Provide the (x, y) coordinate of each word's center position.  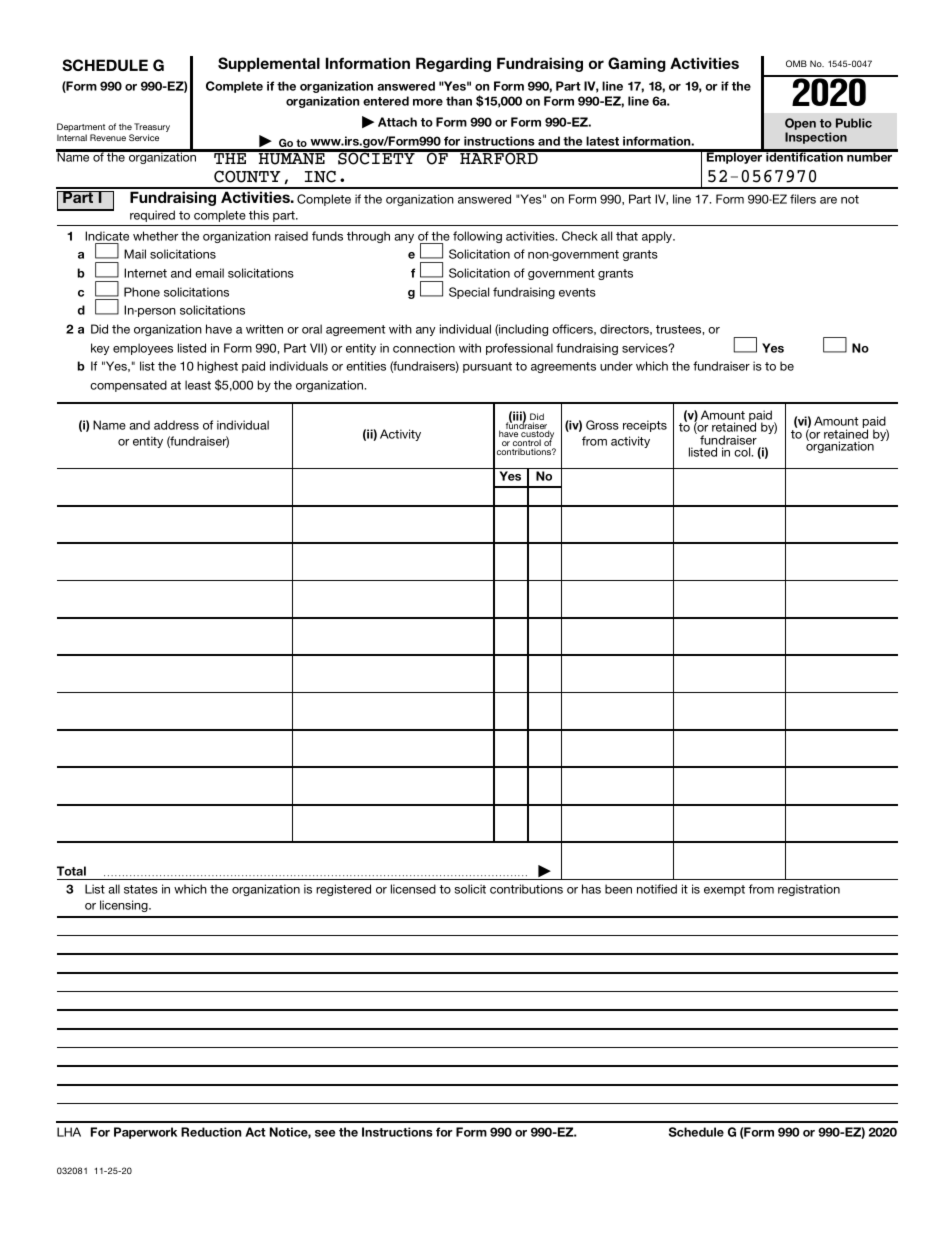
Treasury (152, 129)
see (325, 1133)
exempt (724, 890)
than (459, 101)
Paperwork (145, 1133)
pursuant (487, 367)
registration (809, 890)
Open (800, 124)
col (743, 452)
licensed (413, 889)
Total (71, 871)
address (176, 425)
